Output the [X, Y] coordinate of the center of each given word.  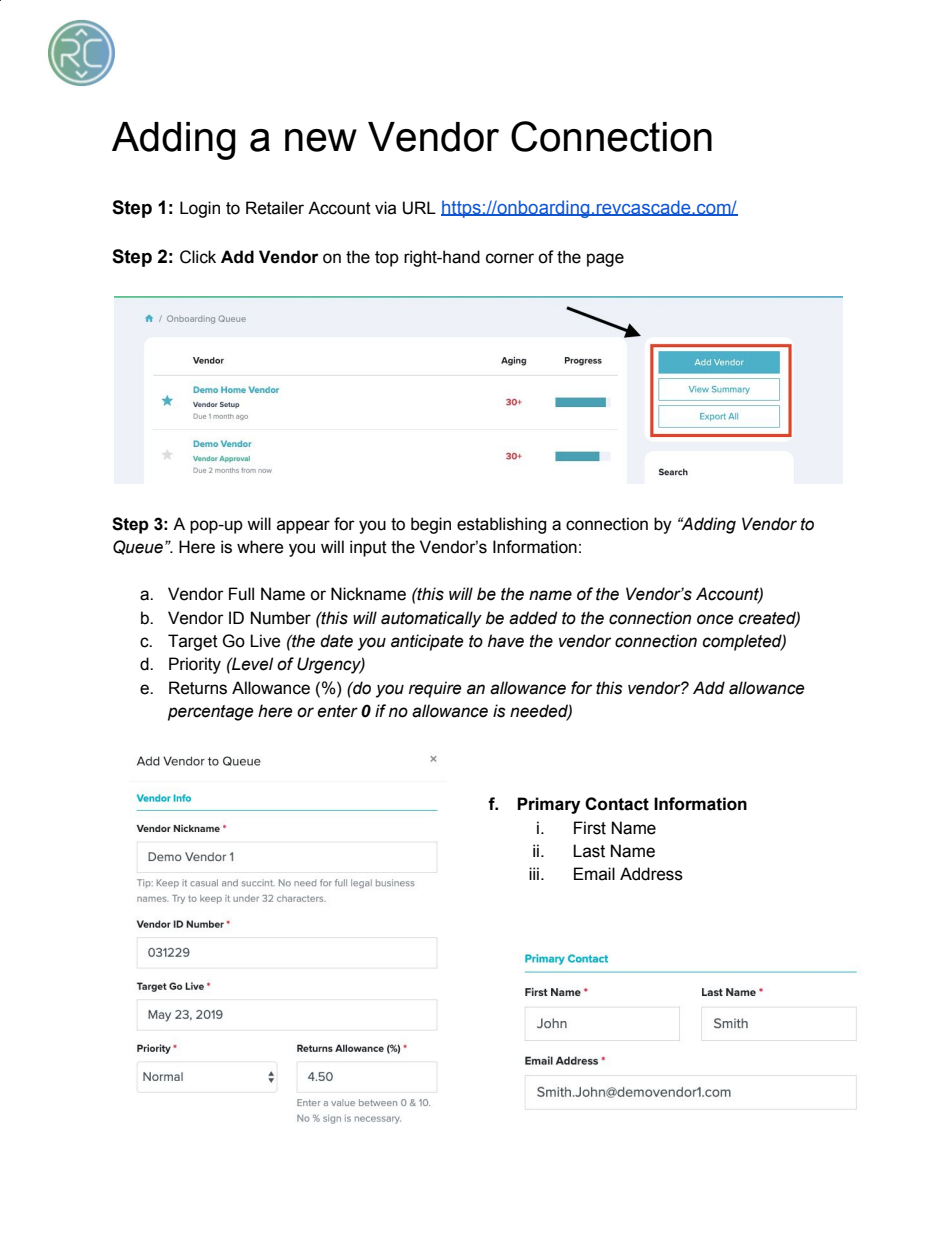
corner [510, 258]
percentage [211, 713]
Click [198, 257]
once [715, 619]
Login [200, 209]
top [387, 259]
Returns [198, 688]
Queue [138, 547]
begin [431, 525]
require [435, 689]
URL [419, 208]
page [605, 260]
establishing [501, 525]
